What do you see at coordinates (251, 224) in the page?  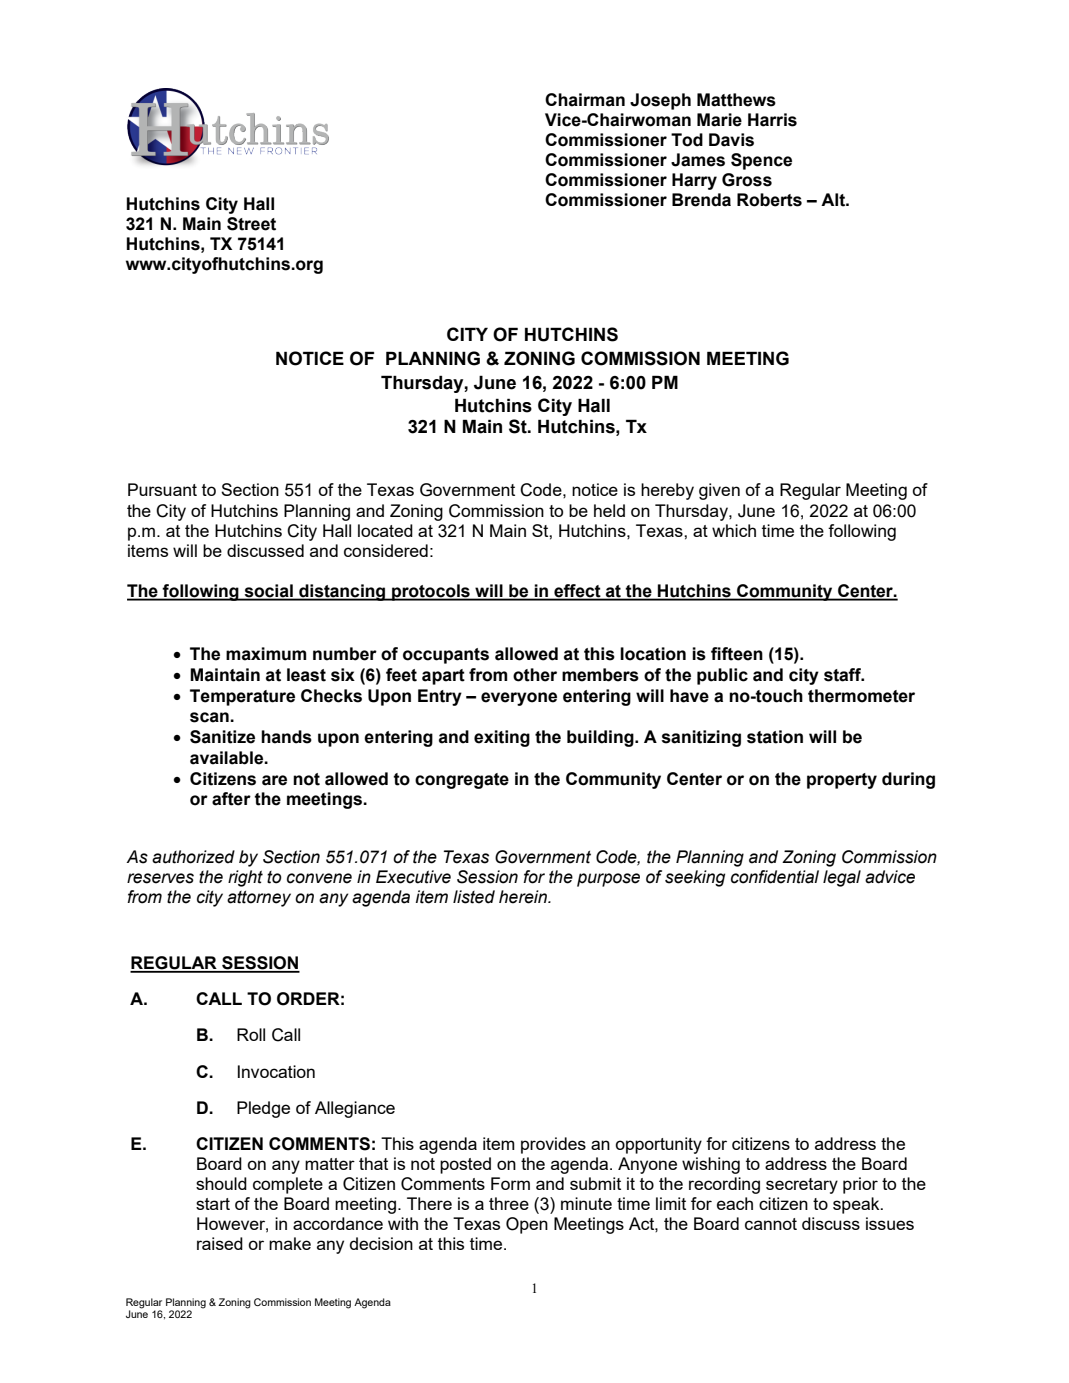 I see `Street` at bounding box center [251, 224].
